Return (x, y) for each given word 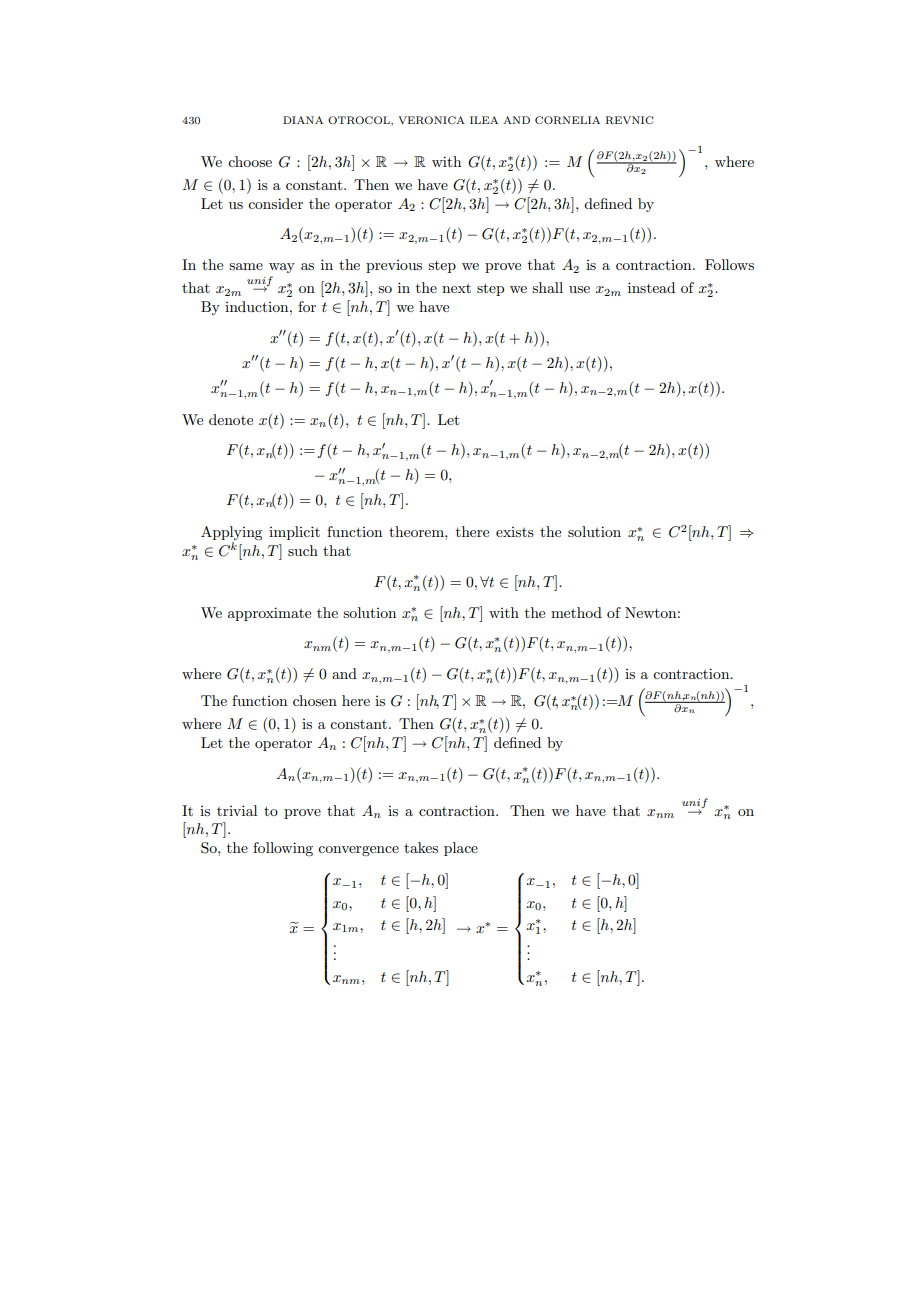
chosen (315, 700)
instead (651, 287)
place (461, 849)
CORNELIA (567, 120)
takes (421, 847)
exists (515, 532)
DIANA (303, 120)
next (456, 288)
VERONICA (431, 120)
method (576, 612)
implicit (294, 533)
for (307, 306)
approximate (269, 614)
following (283, 849)
